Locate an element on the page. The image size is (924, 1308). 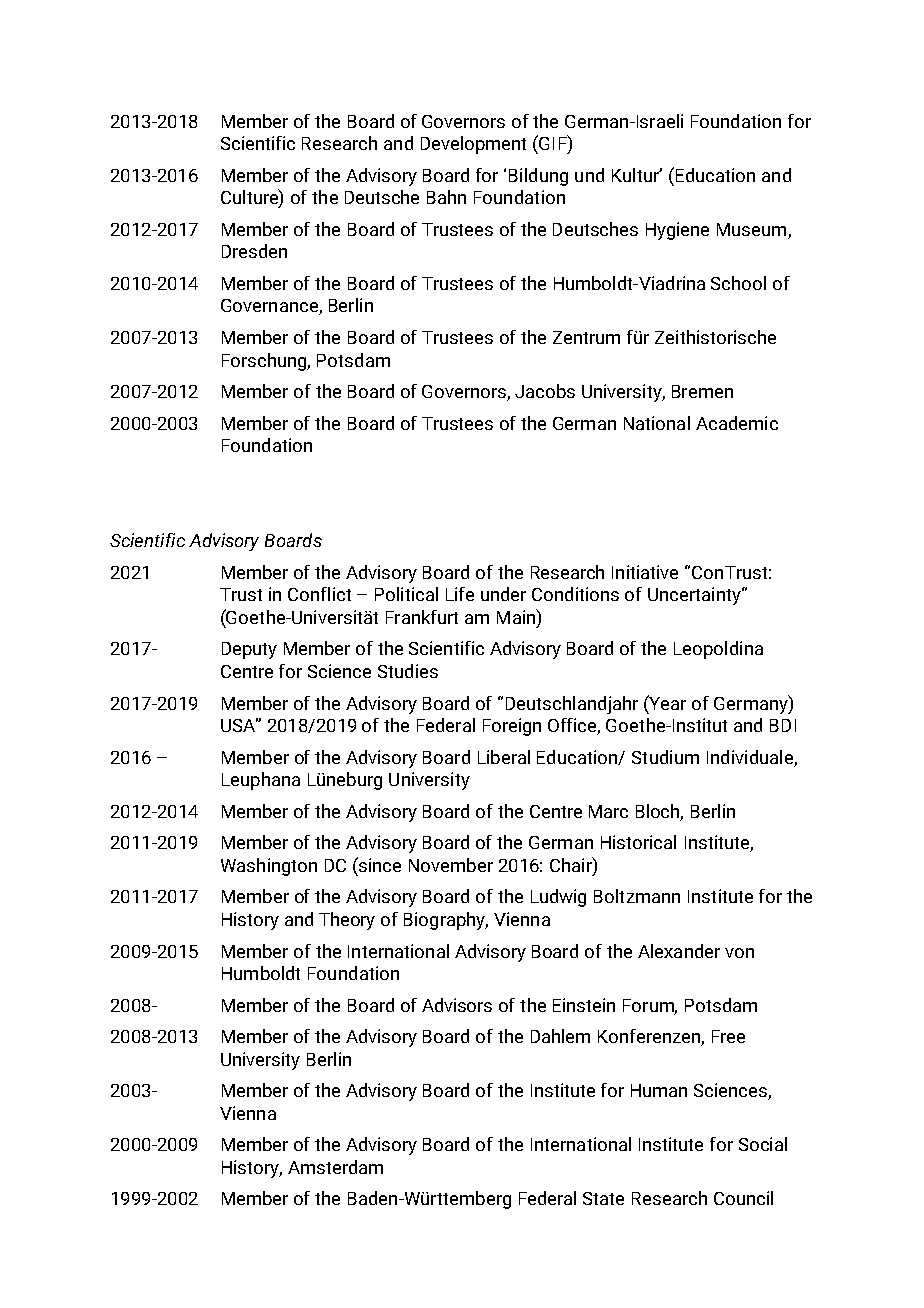
Dresden is located at coordinates (254, 251).
